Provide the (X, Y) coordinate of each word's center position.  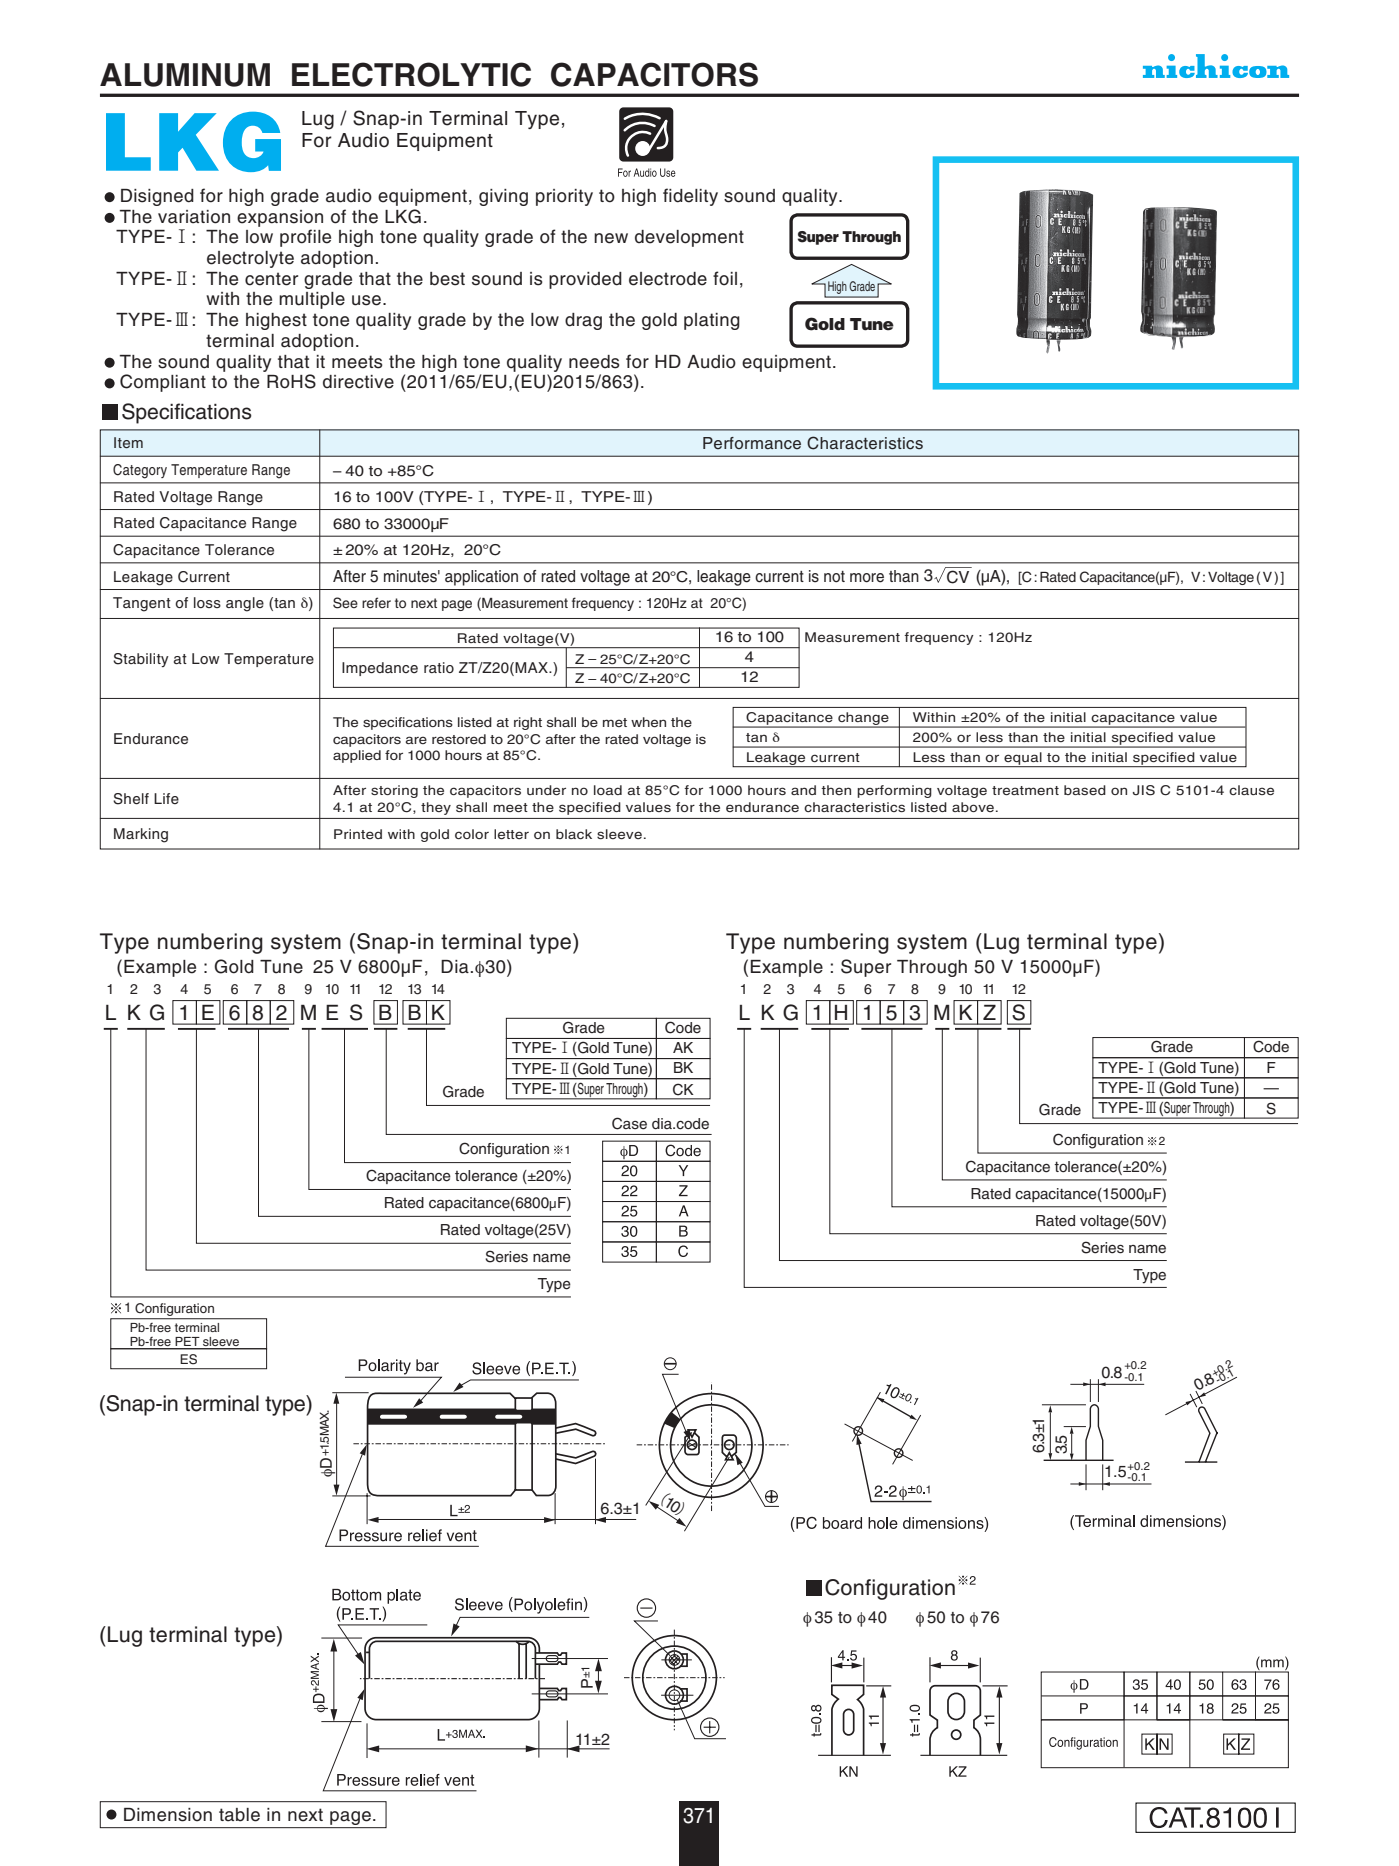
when (648, 722)
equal (1023, 759)
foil (725, 278)
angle (245, 604)
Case (629, 1123)
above (973, 807)
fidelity (690, 197)
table (239, 1815)
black (574, 834)
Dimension (168, 1815)
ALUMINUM (185, 75)
